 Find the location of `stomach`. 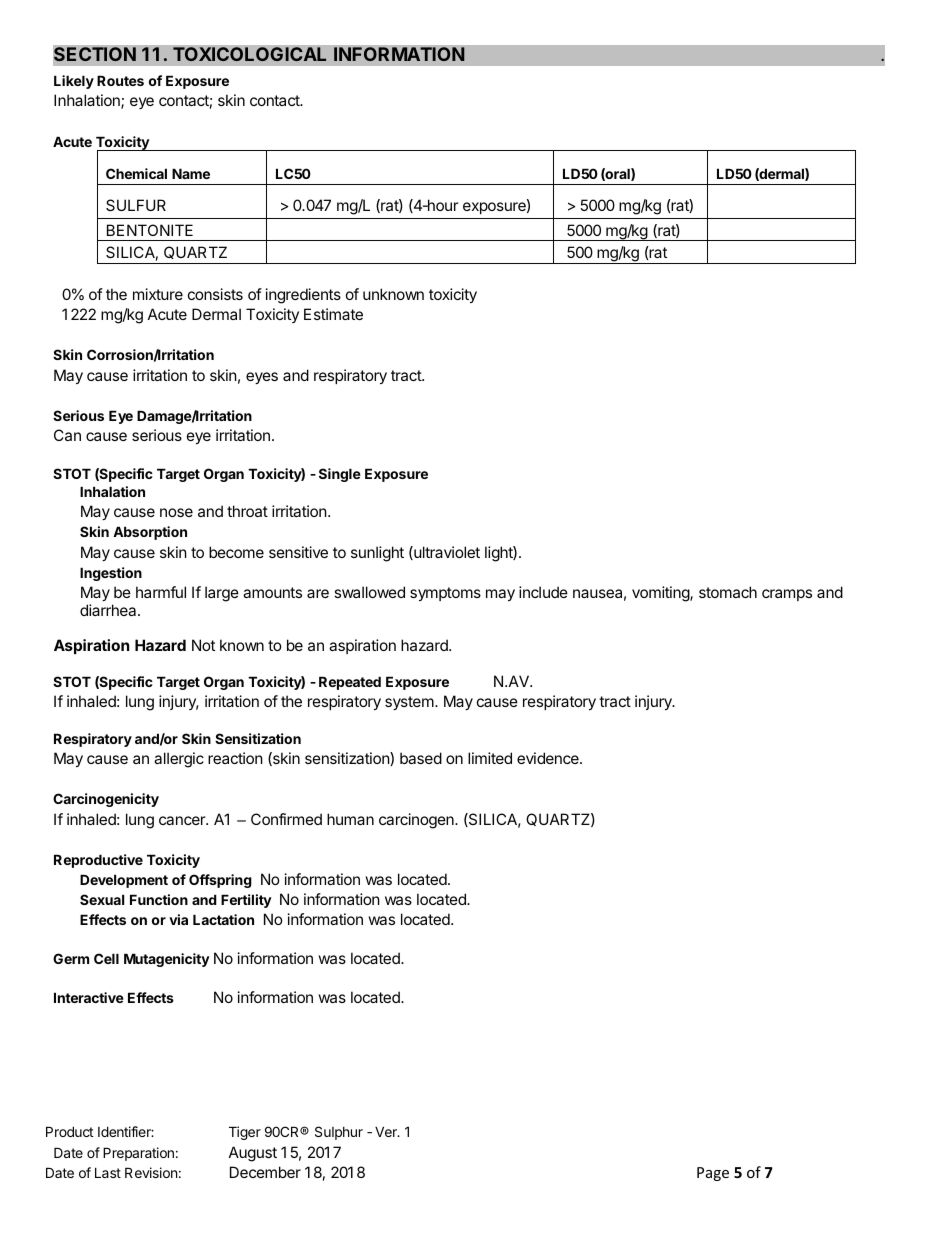

stomach is located at coordinates (728, 592).
